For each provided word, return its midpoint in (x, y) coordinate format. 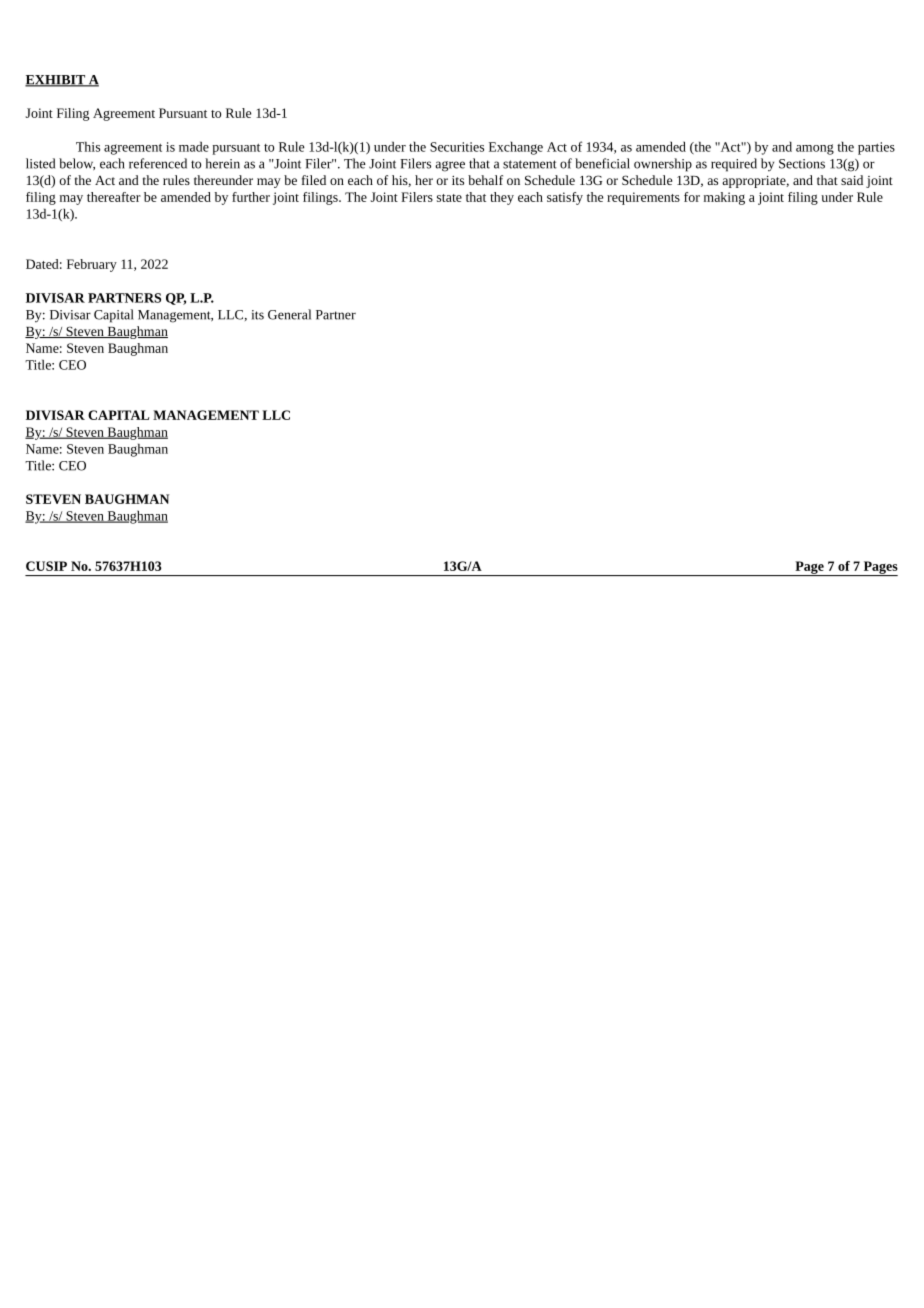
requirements (643, 198)
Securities (457, 147)
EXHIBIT (56, 81)
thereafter (114, 197)
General (289, 314)
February (92, 265)
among (815, 149)
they (502, 198)
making (724, 198)
